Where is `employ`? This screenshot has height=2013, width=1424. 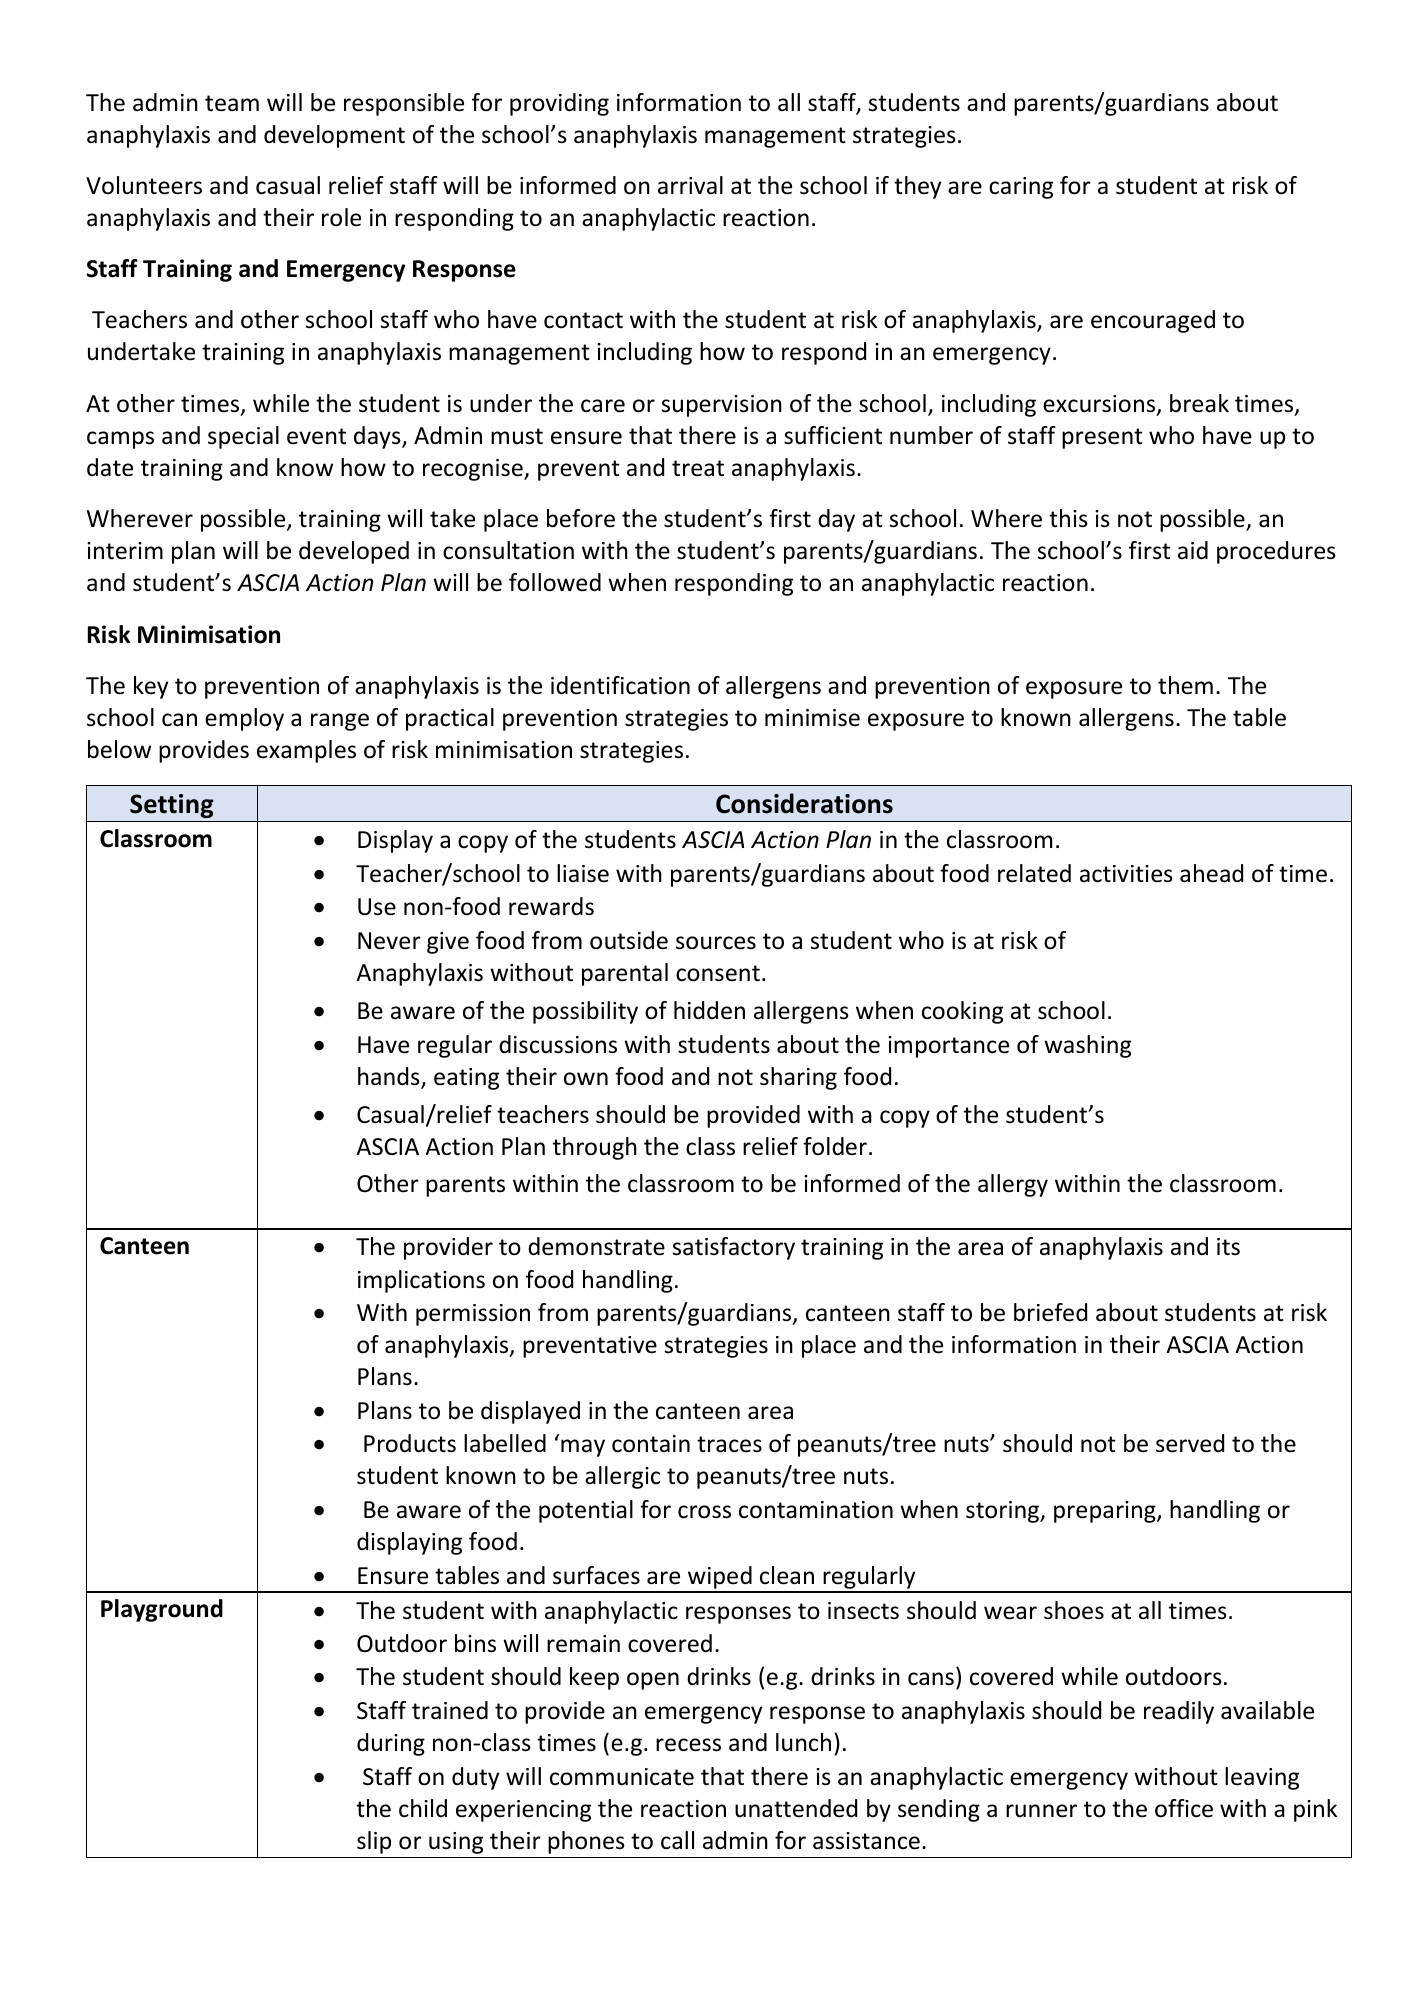
employ is located at coordinates (244, 719).
